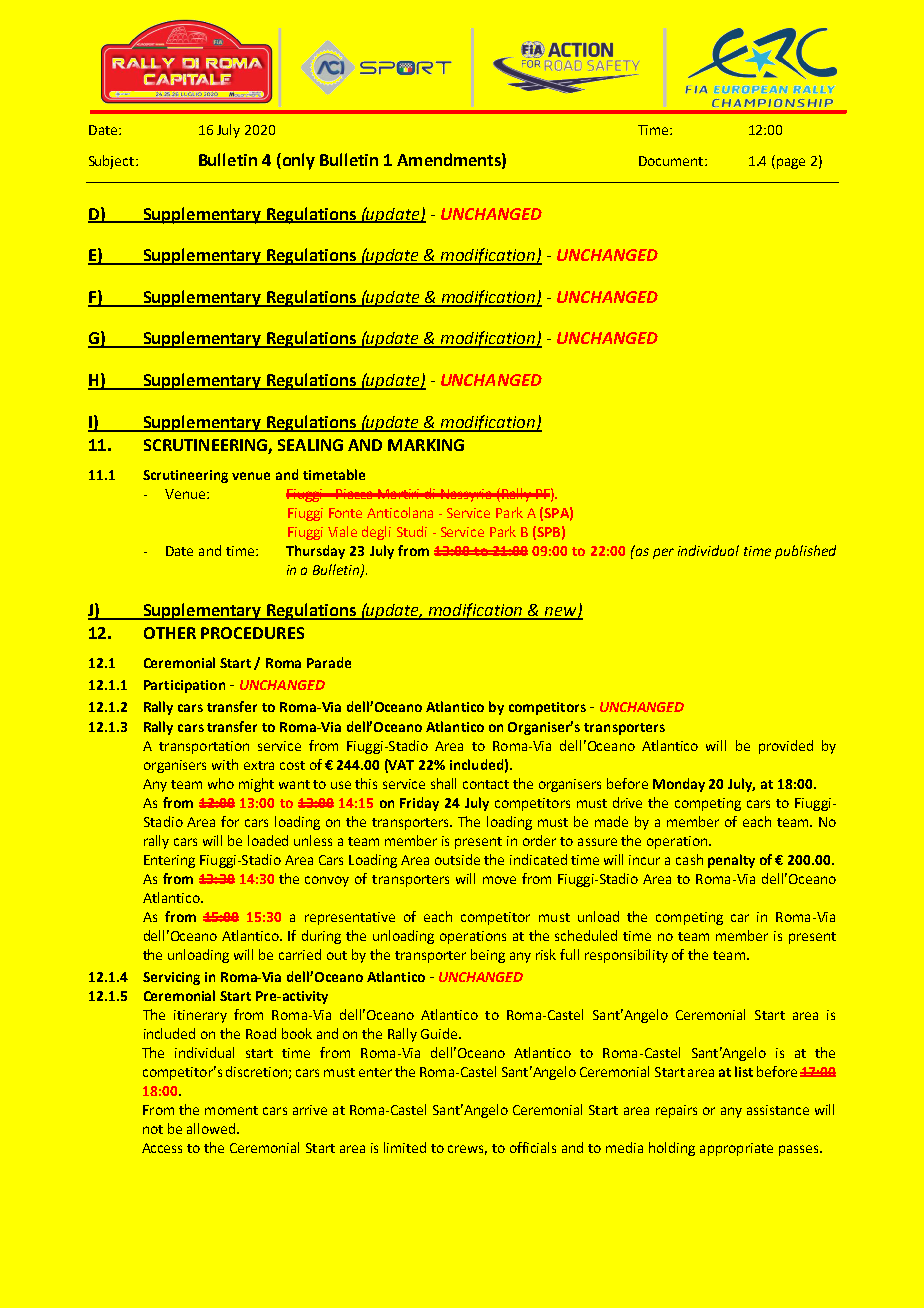 The image size is (924, 1308). What do you see at coordinates (170, 633) in the page?
I see `OTHER` at bounding box center [170, 633].
